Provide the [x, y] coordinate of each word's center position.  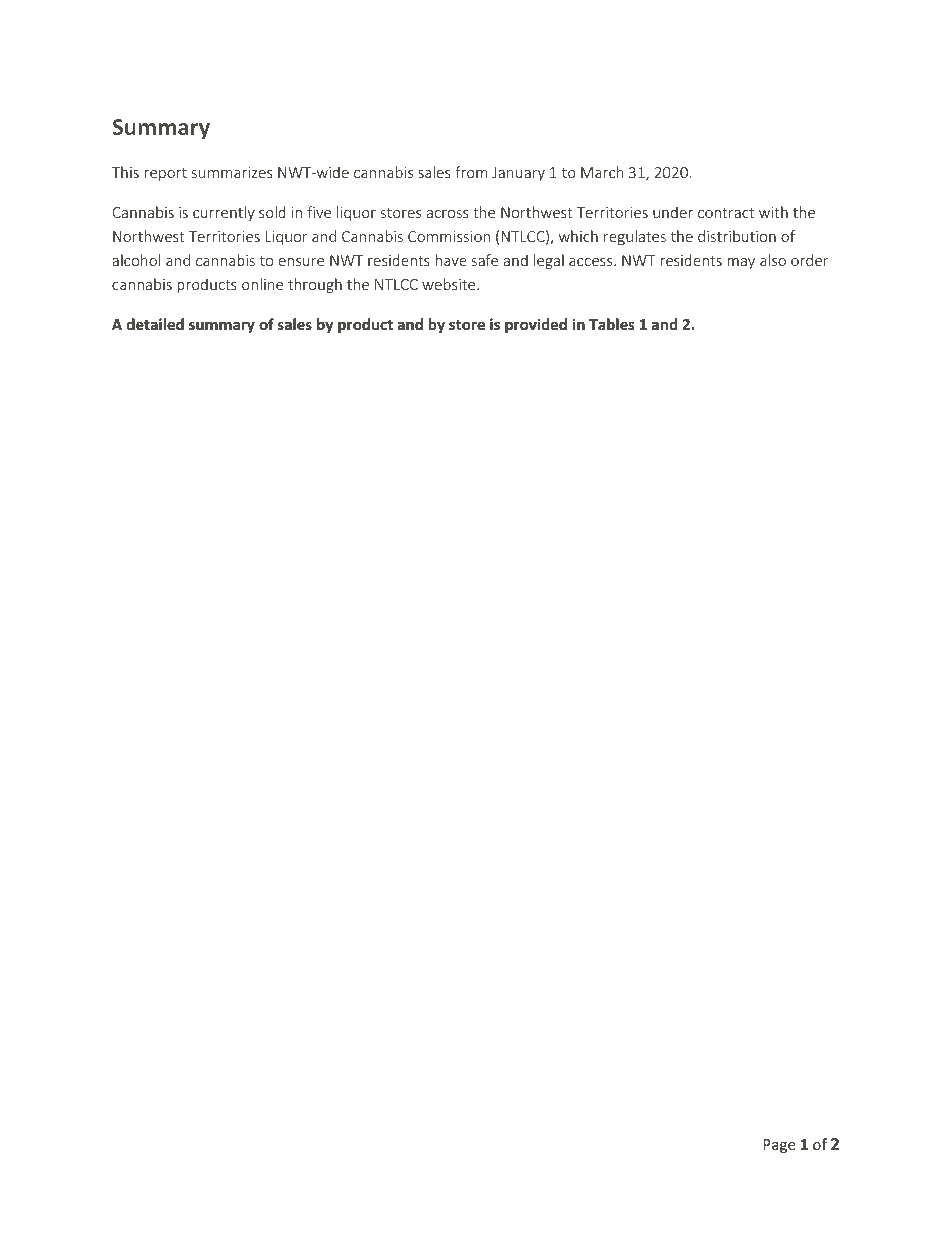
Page [779, 1146]
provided [536, 325]
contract [726, 213]
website [450, 284]
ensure [301, 262]
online [262, 284]
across [448, 214]
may [741, 263]
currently [224, 213]
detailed [155, 324]
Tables [612, 324]
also [773, 260]
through [315, 285]
